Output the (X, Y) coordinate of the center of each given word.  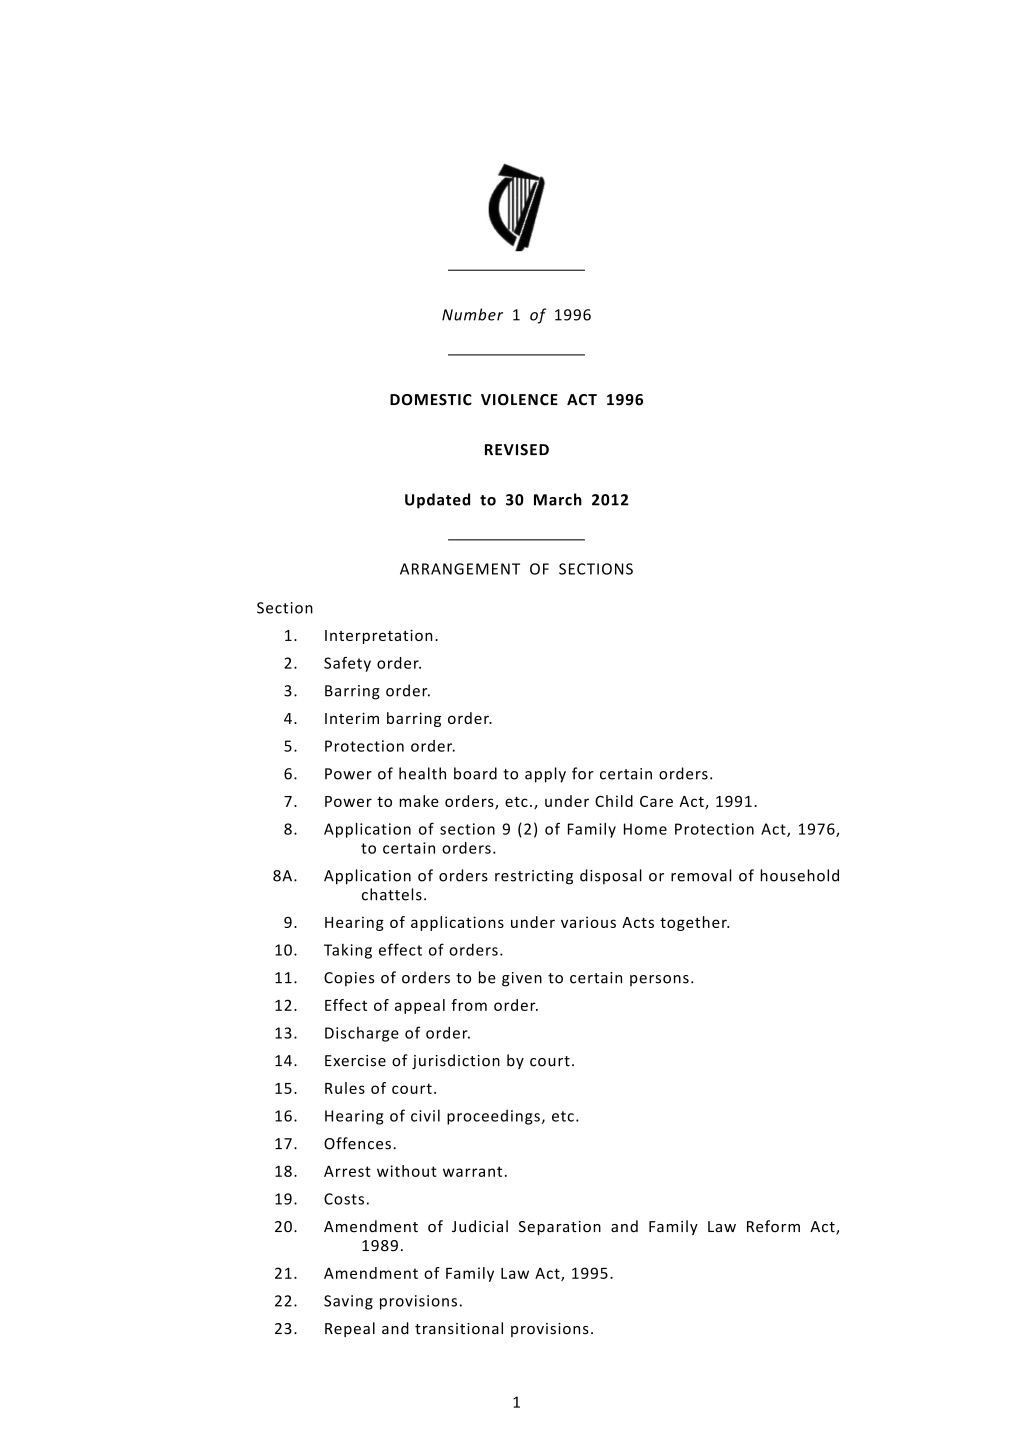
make (419, 801)
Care (656, 801)
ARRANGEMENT (460, 569)
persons (659, 980)
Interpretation (379, 636)
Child (614, 801)
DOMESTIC (431, 400)
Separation (560, 1228)
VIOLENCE (519, 400)
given (522, 979)
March (558, 499)
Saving (348, 1302)
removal (701, 875)
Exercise (355, 1061)
